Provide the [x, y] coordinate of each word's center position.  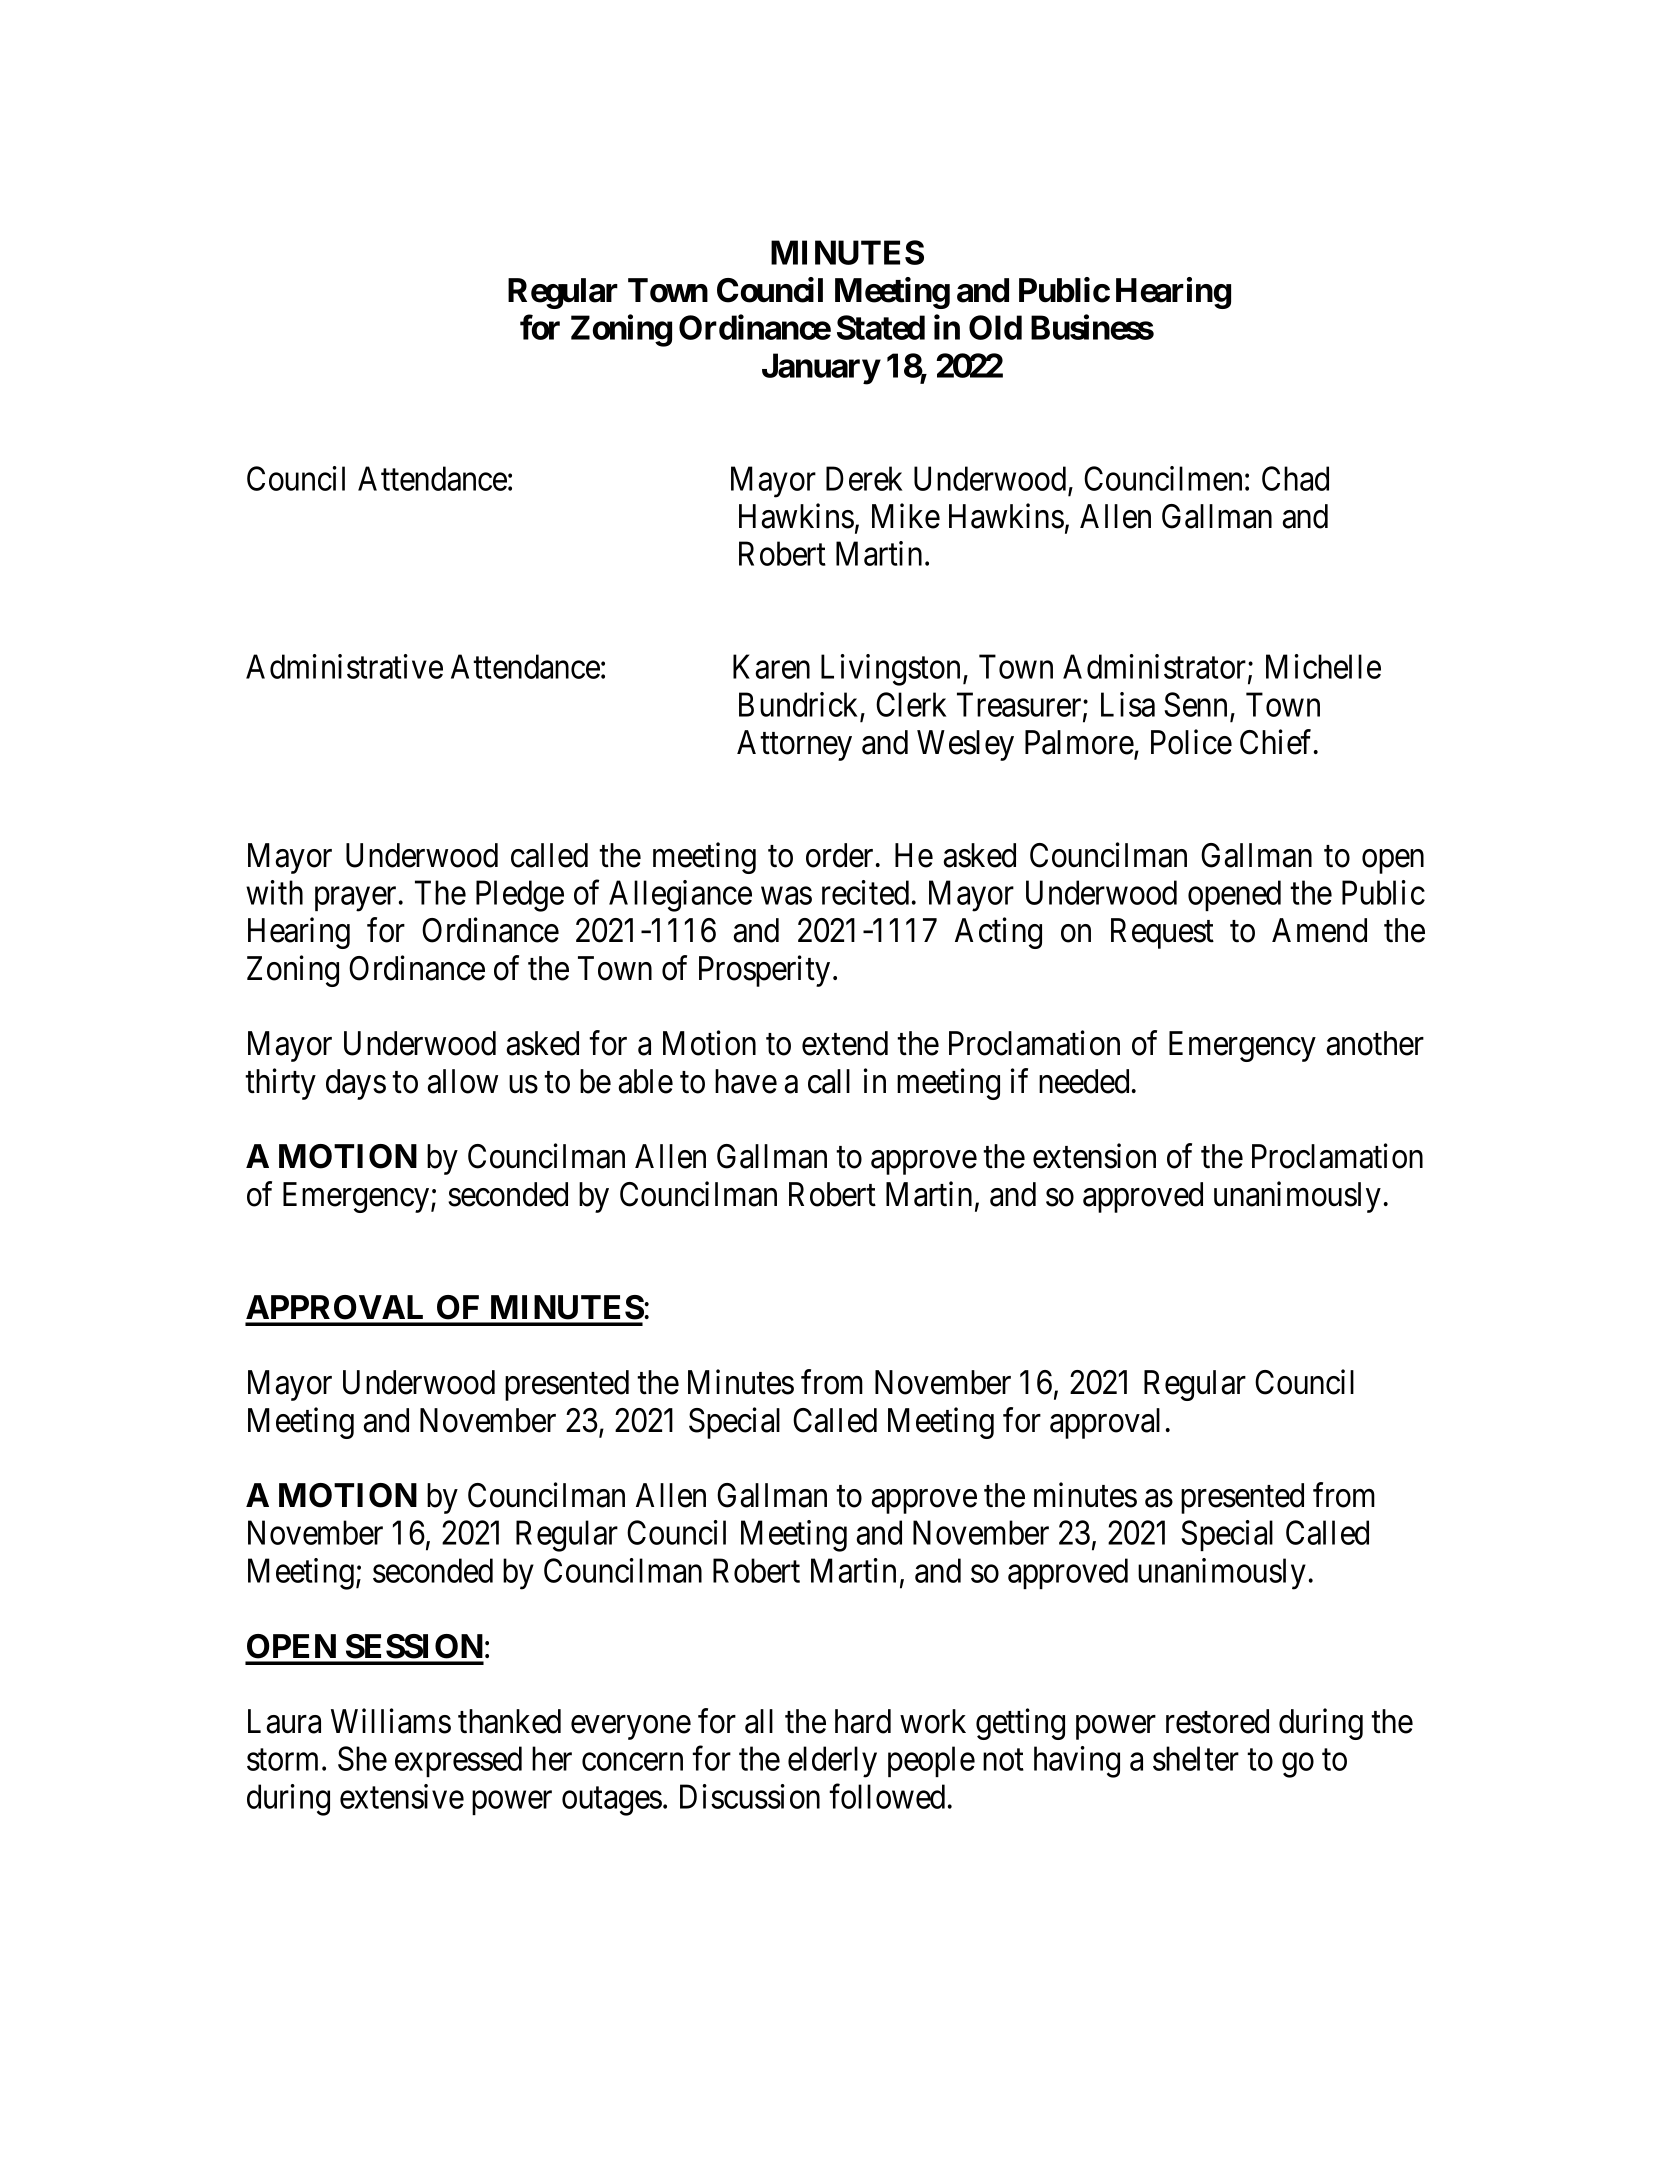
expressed [458, 1761]
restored [1217, 1721]
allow [463, 1081]
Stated [881, 327]
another [1375, 1043]
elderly [832, 1762]
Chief [1278, 742]
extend [845, 1043]
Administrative [344, 666]
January [821, 369]
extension [1094, 1156]
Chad [1295, 478]
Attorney [794, 745]
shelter [1196, 1758]
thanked [509, 1721]
